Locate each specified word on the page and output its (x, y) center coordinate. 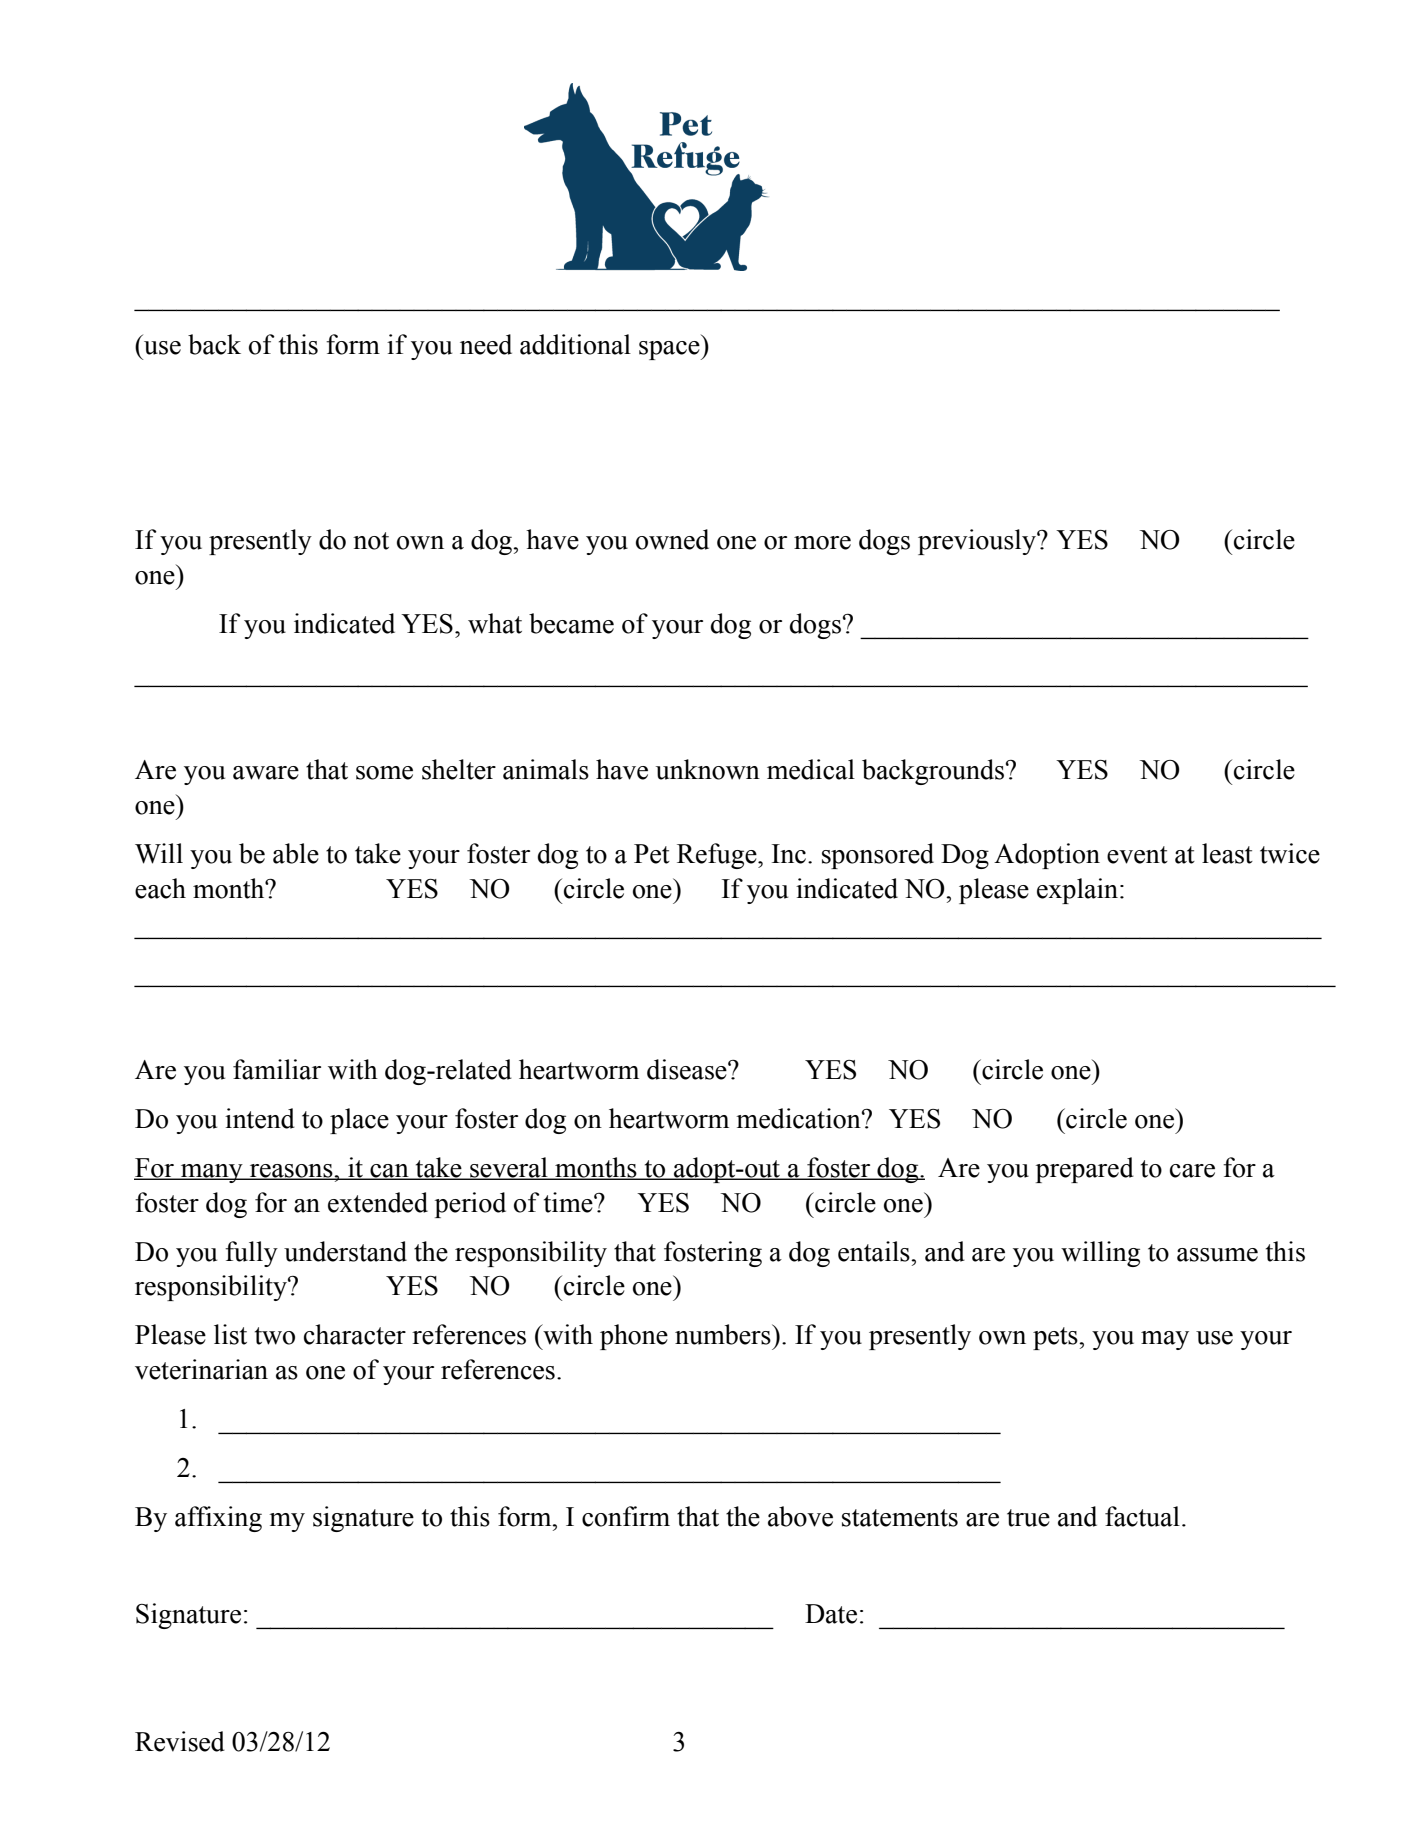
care (1192, 1171)
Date (831, 1614)
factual (1142, 1516)
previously (978, 542)
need (486, 344)
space (670, 350)
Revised (180, 1741)
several (509, 1168)
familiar (277, 1069)
